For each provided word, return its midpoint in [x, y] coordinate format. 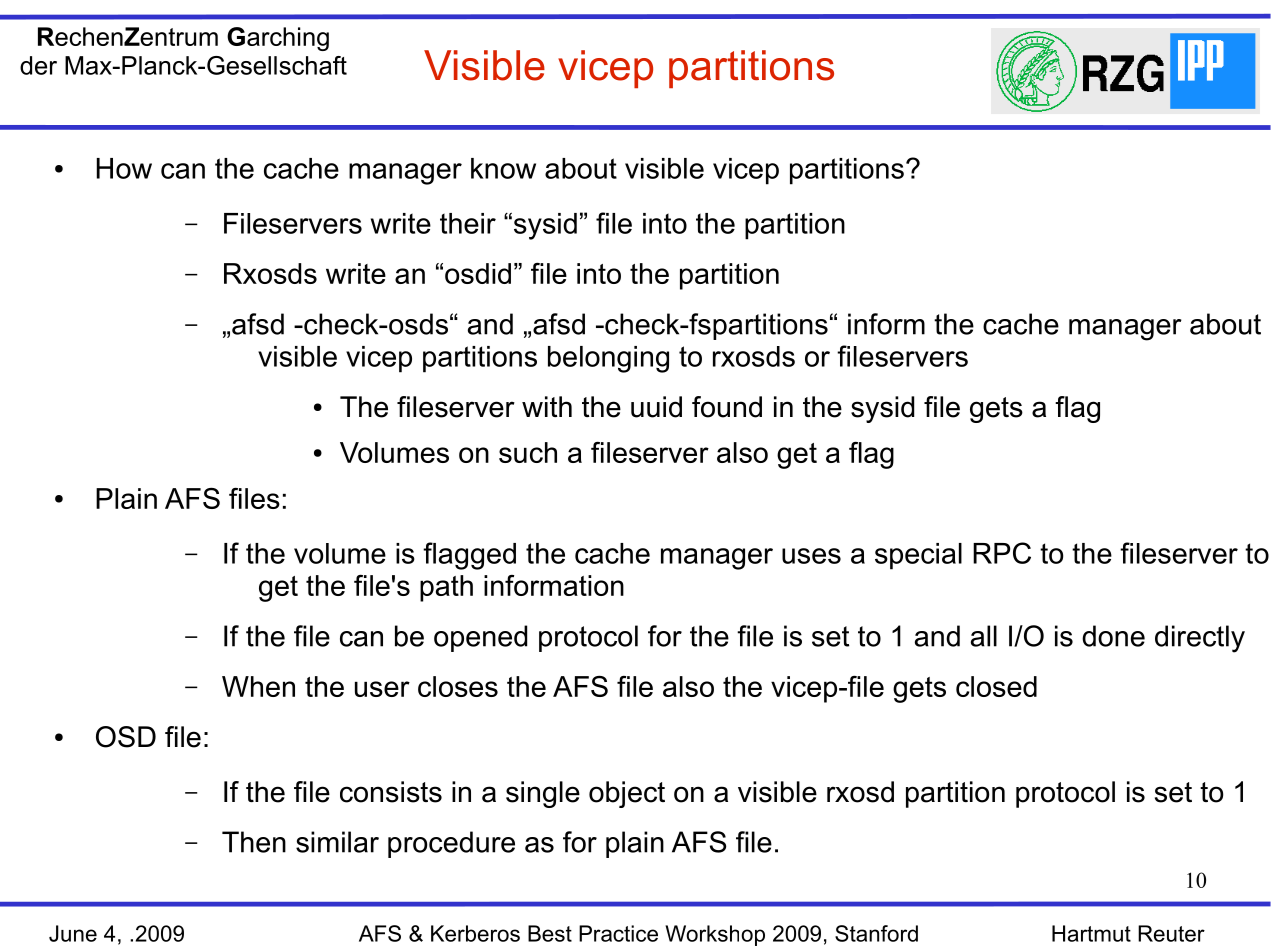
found [727, 407]
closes [458, 686]
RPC [1002, 553]
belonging [608, 359]
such [528, 452]
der [38, 65]
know [503, 168]
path [446, 588]
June [73, 933]
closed [996, 686]
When [258, 686]
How [124, 168]
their [468, 223]
